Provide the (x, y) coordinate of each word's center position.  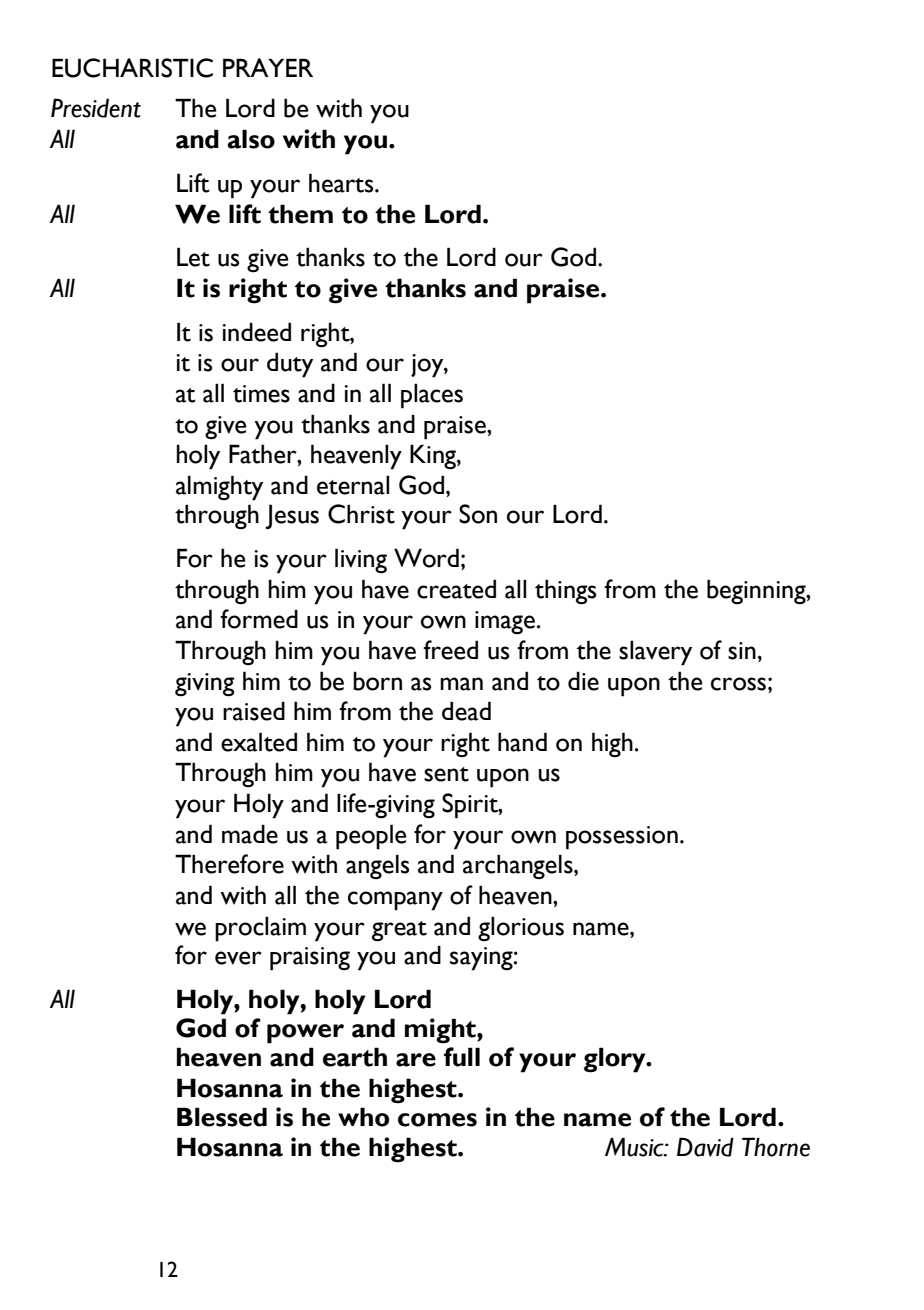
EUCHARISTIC (132, 68)
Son (478, 514)
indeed (256, 332)
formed (259, 619)
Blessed (222, 1117)
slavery (655, 653)
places (432, 396)
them (300, 214)
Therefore (229, 864)
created (456, 589)
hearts (342, 183)
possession (622, 838)
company (395, 901)
